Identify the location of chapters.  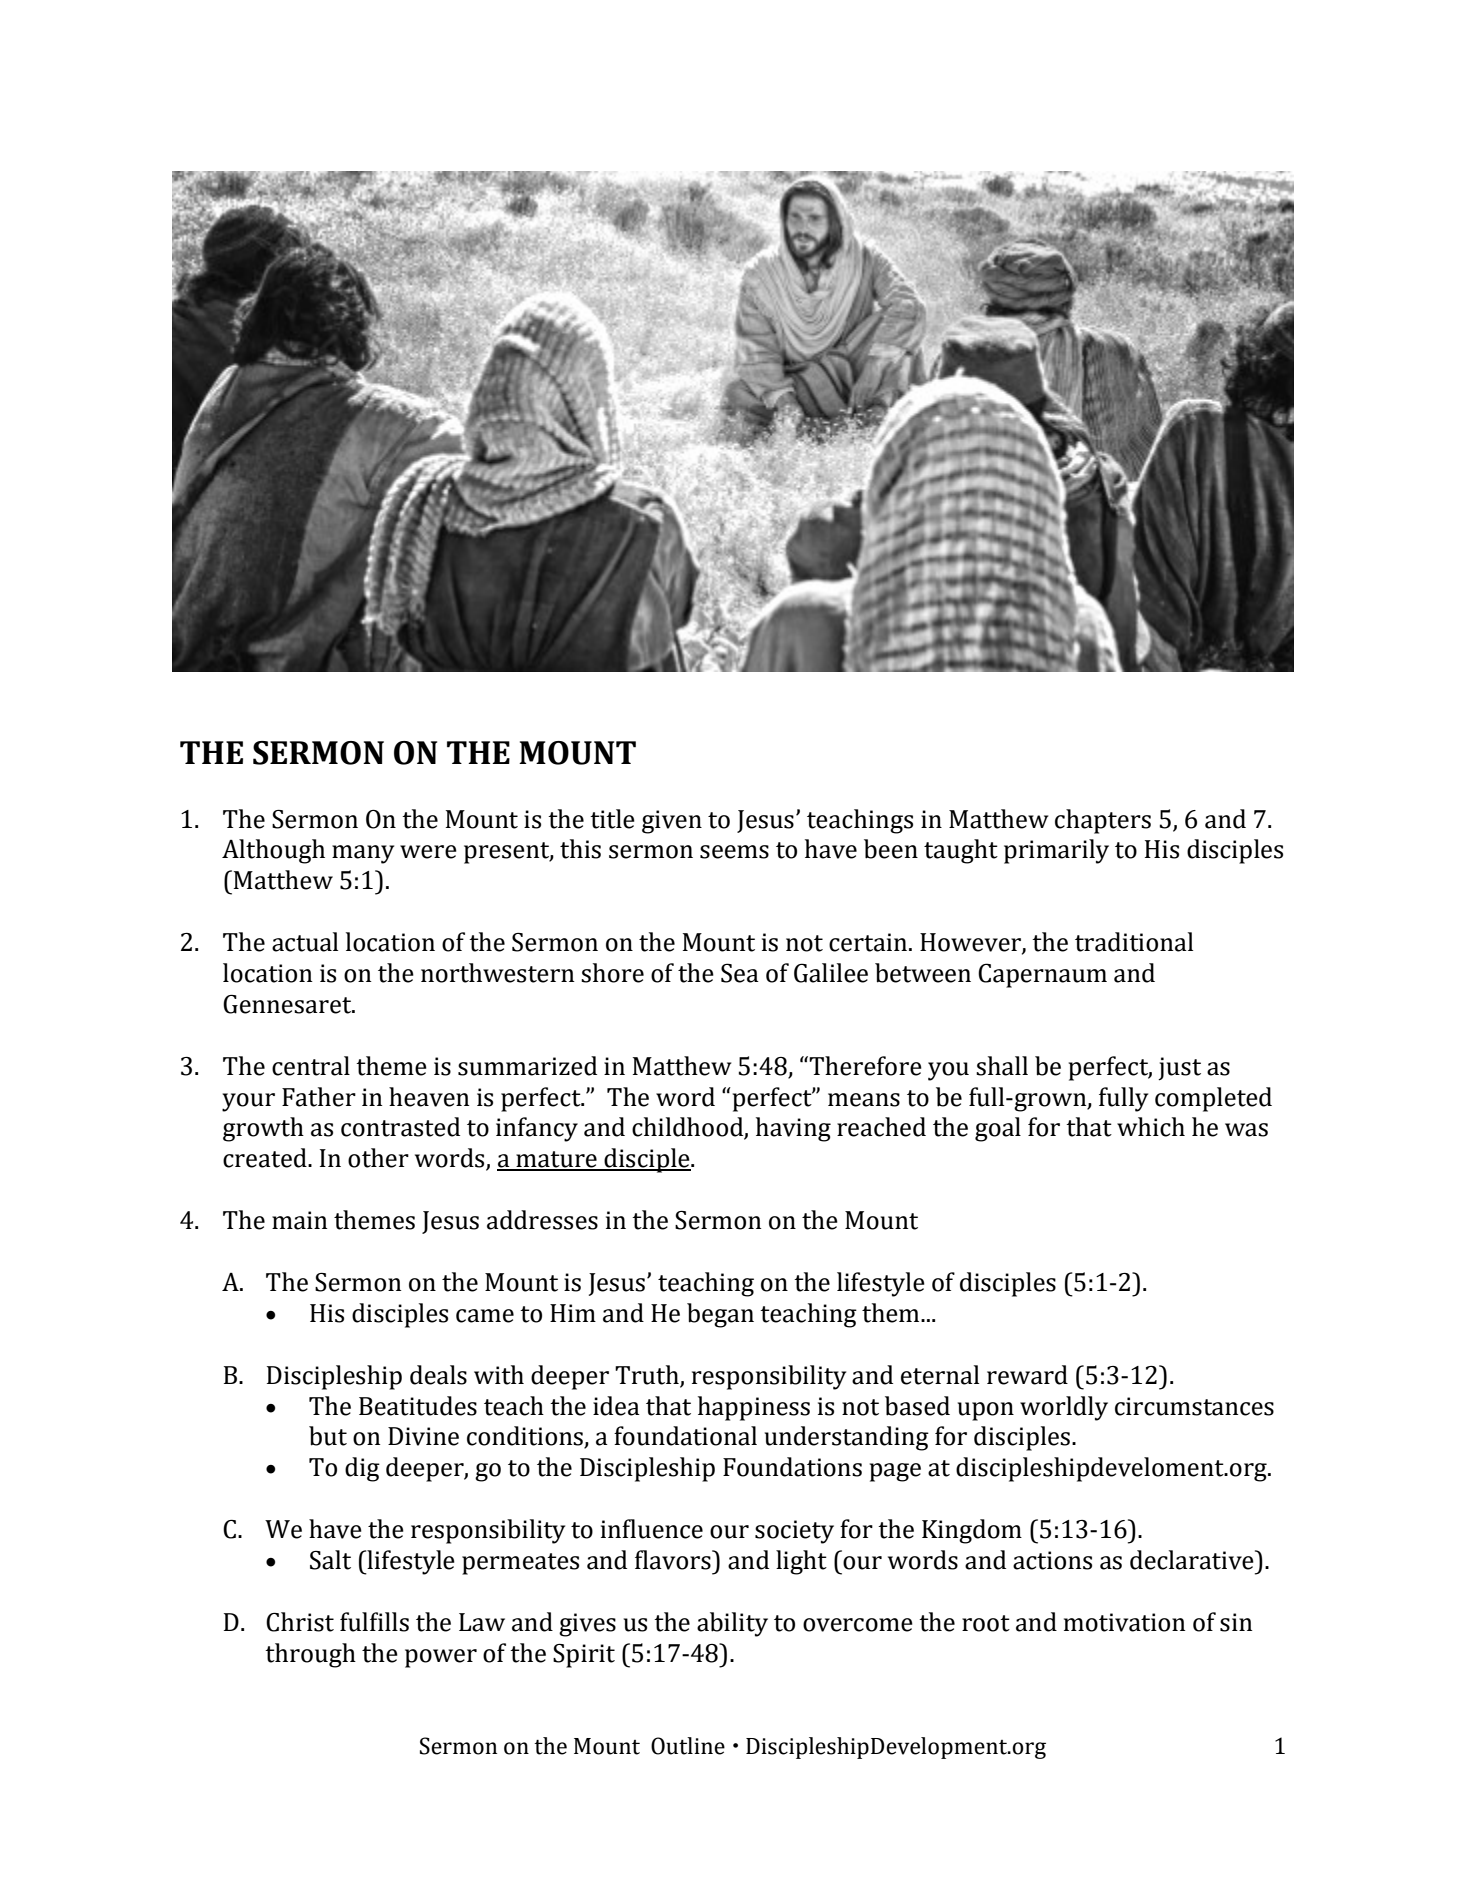
(1103, 821).
